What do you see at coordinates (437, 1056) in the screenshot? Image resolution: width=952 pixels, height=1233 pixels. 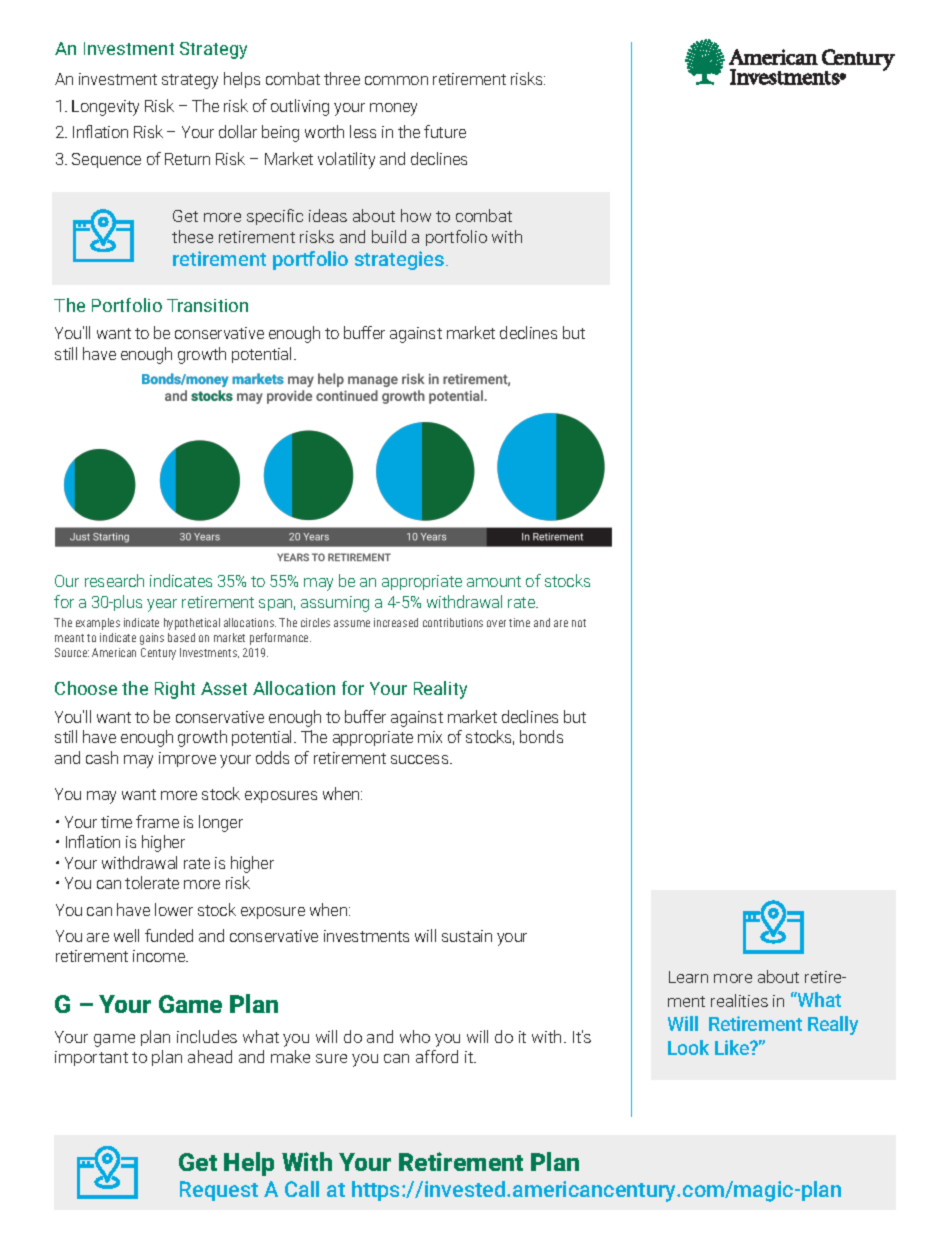 I see `afford` at bounding box center [437, 1056].
